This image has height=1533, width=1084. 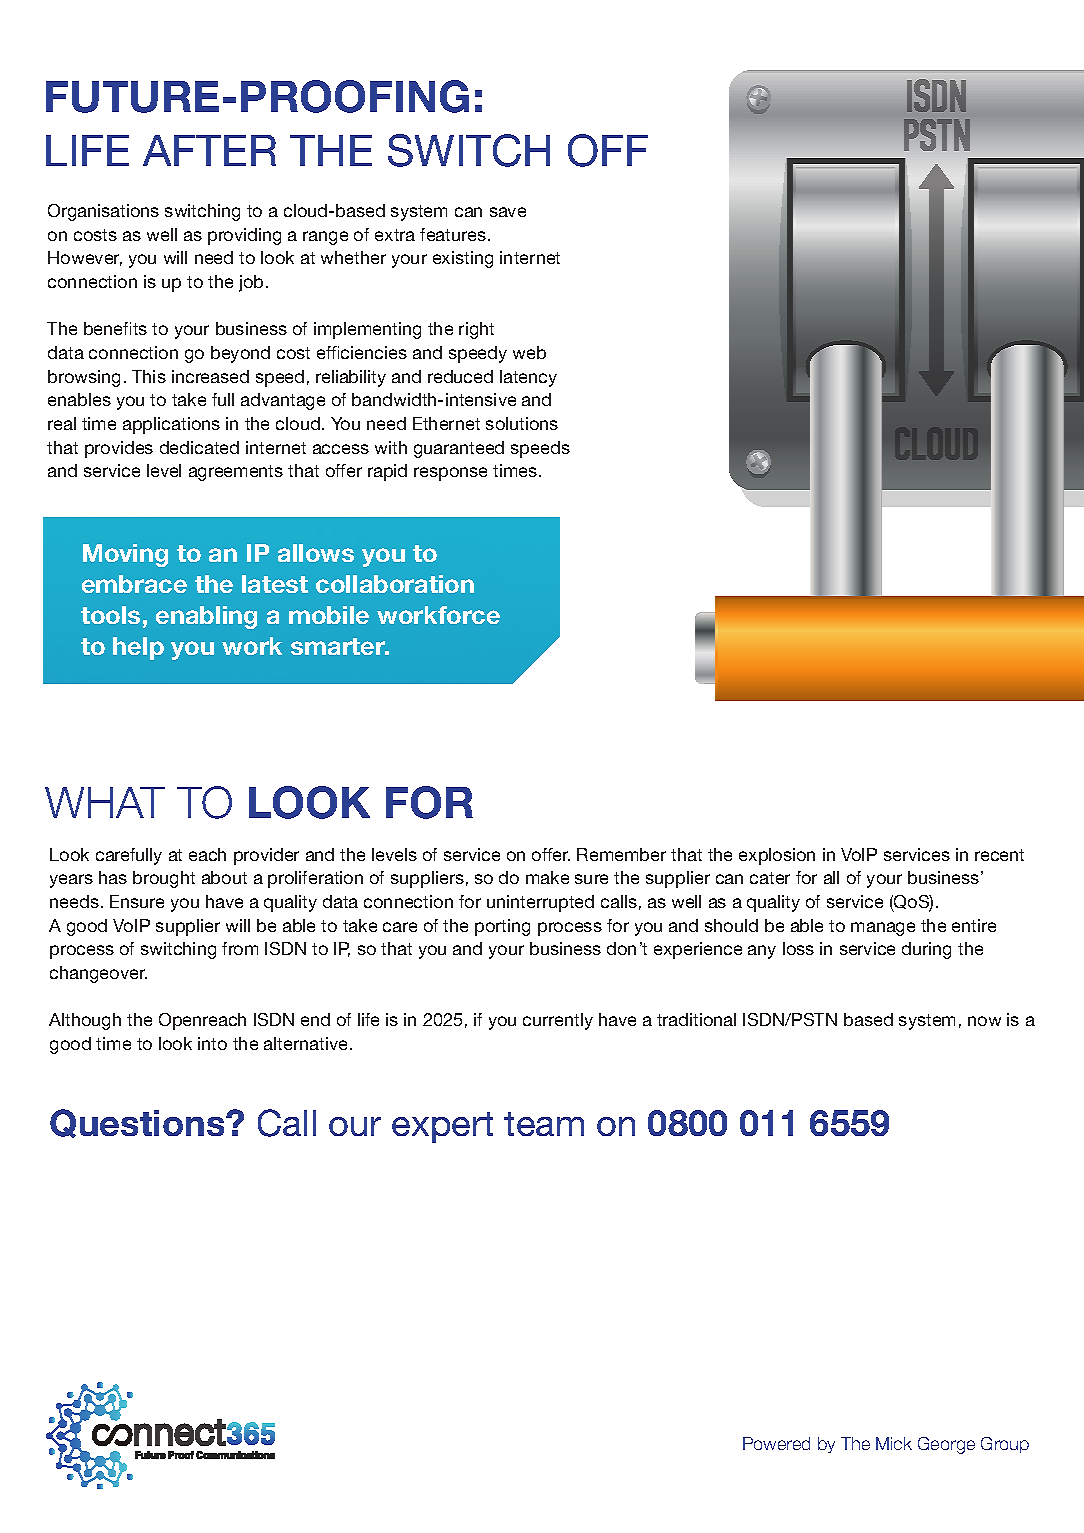 What do you see at coordinates (894, 1443) in the image?
I see `Mick` at bounding box center [894, 1443].
